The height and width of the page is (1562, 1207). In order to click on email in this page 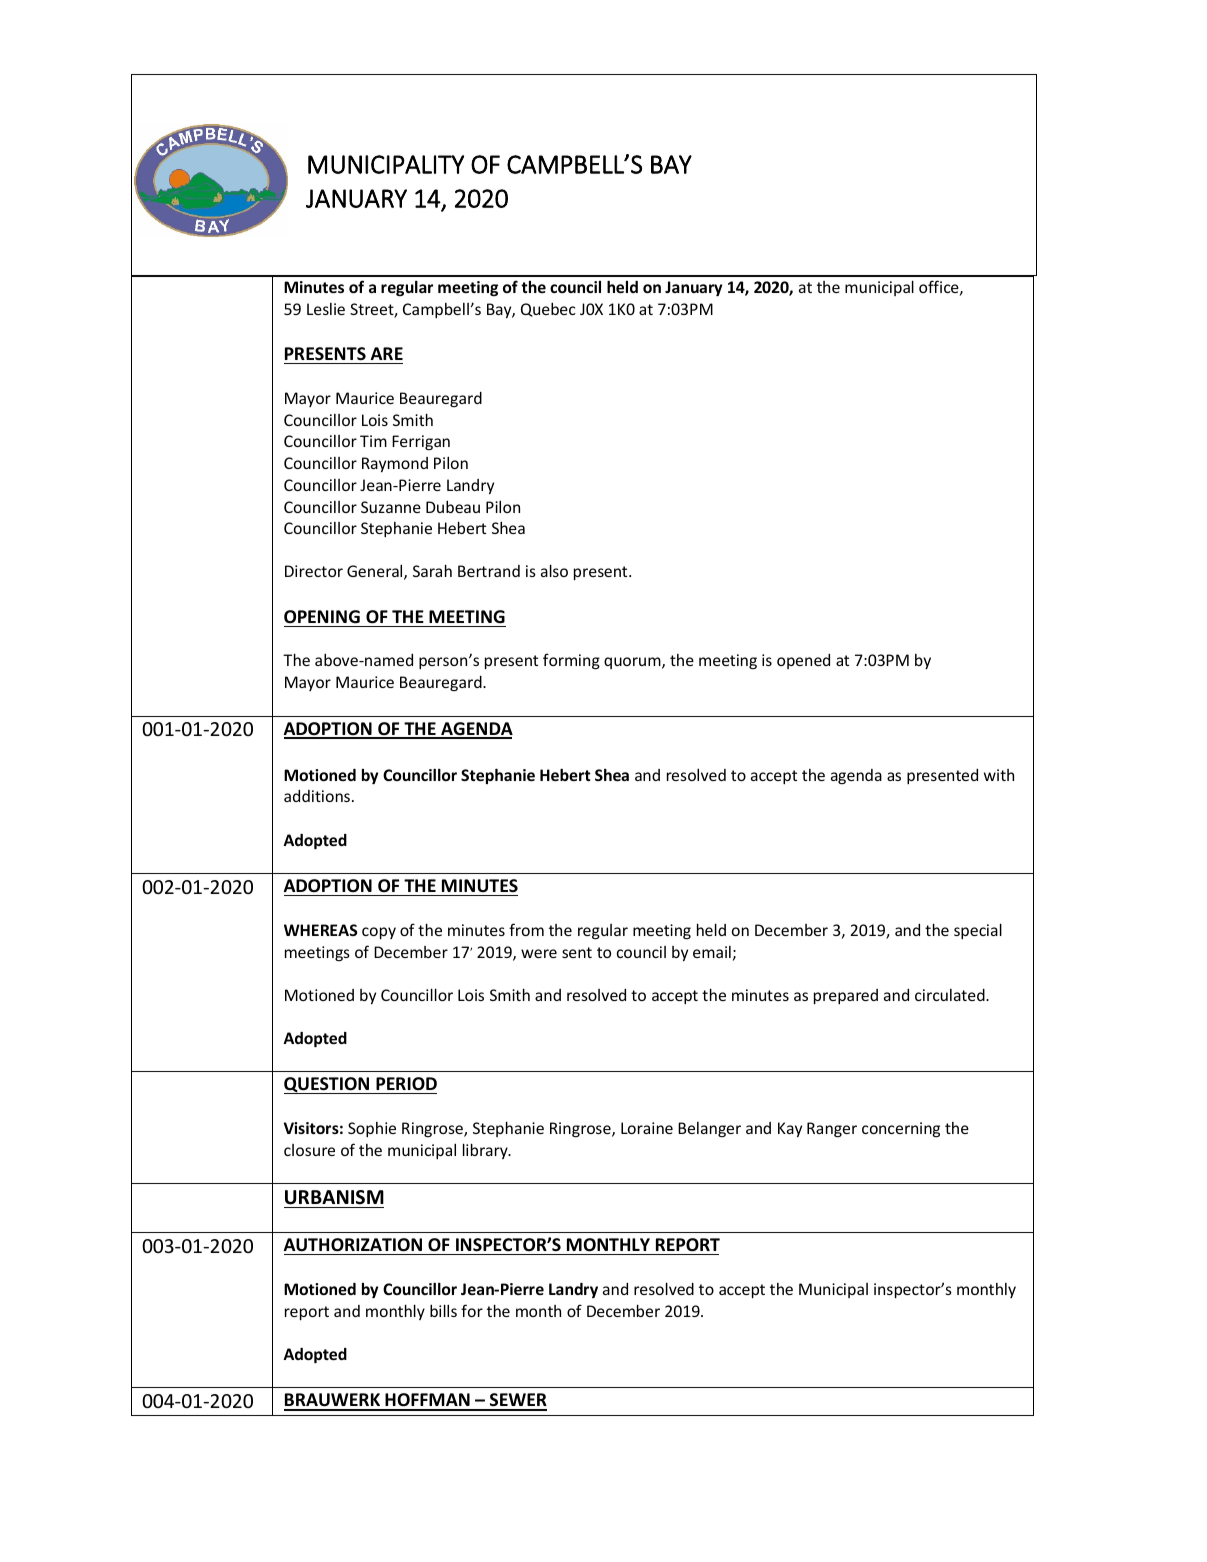, I will do `click(712, 952)`.
